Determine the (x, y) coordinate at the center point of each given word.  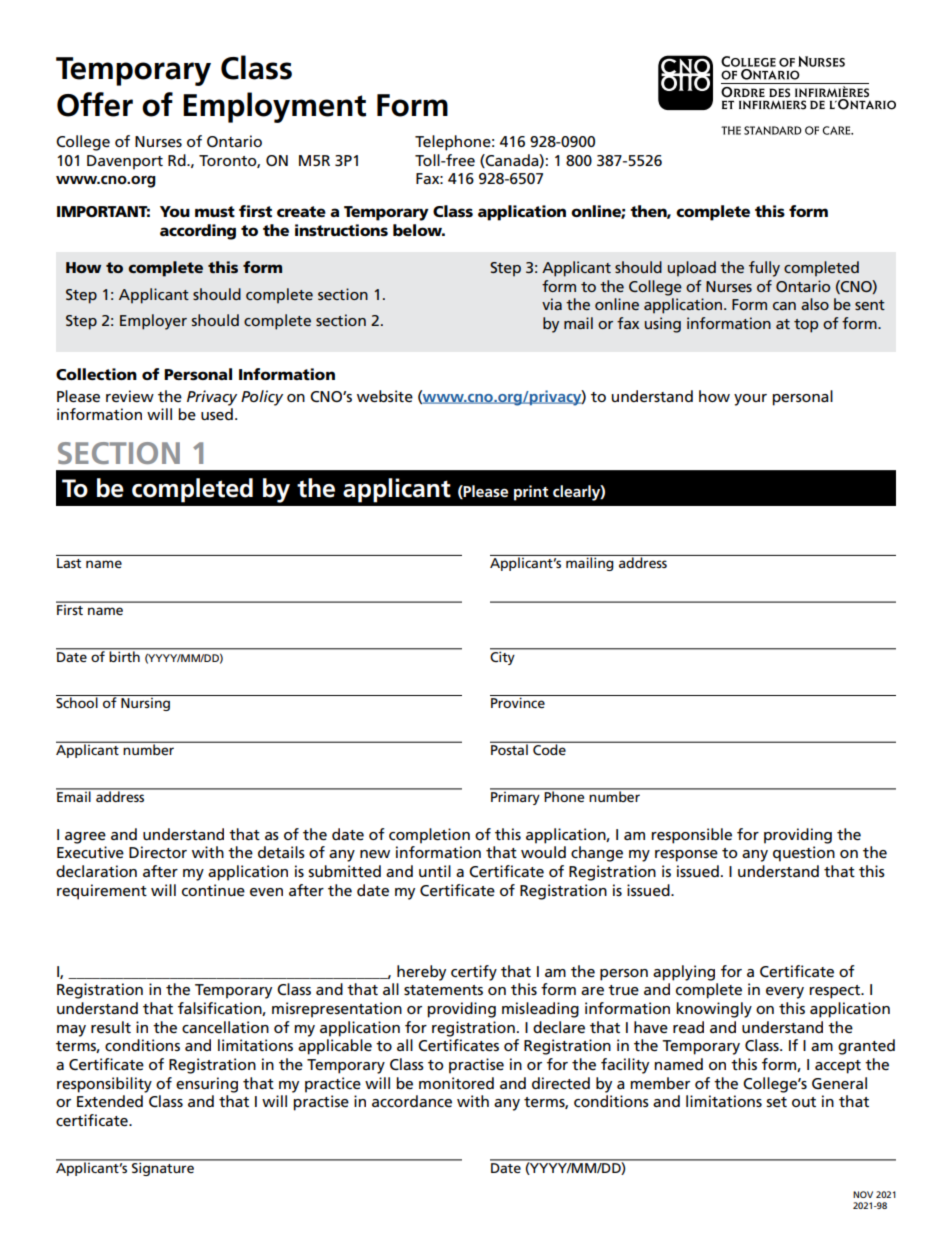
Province (518, 702)
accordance (412, 1101)
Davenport (125, 162)
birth (125, 655)
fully (764, 269)
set (776, 1102)
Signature (163, 1168)
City (503, 657)
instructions (341, 230)
